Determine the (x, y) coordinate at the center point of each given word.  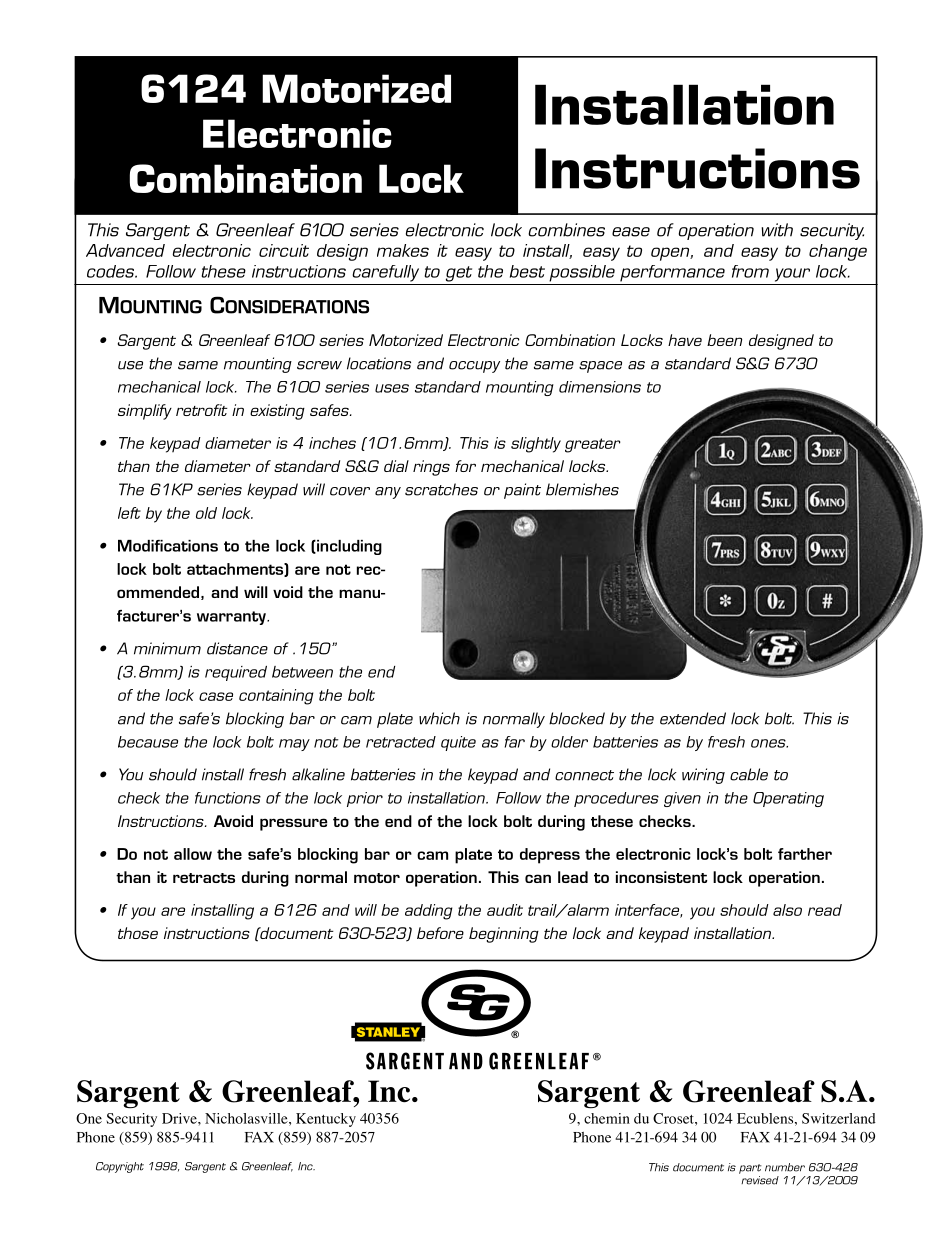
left (129, 513)
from (750, 271)
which (439, 718)
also (787, 910)
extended (693, 718)
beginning (504, 935)
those (138, 933)
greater (593, 445)
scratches (441, 489)
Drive (180, 1118)
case (216, 696)
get (459, 274)
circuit (284, 250)
